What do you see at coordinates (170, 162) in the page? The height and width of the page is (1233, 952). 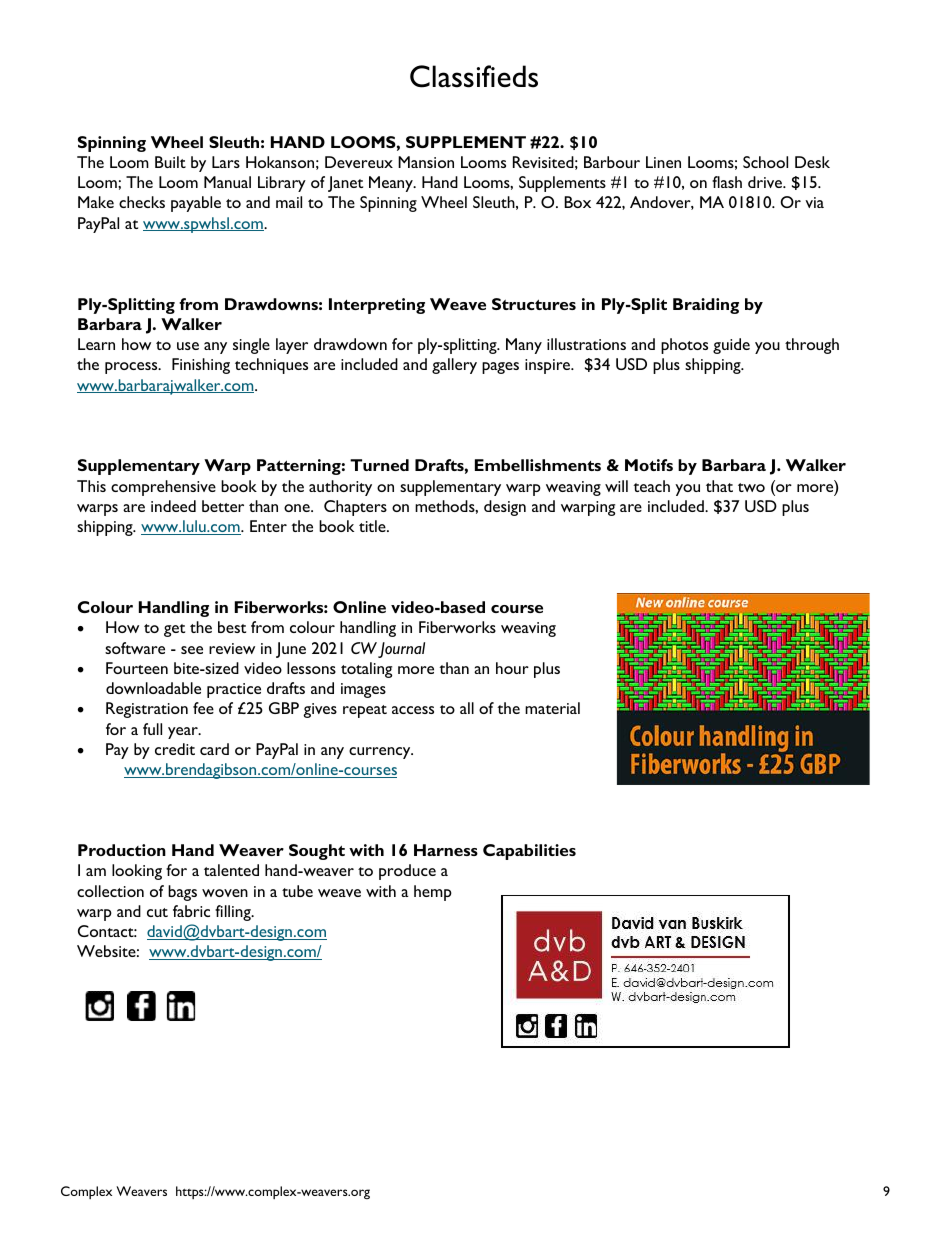 I see `Built` at bounding box center [170, 162].
